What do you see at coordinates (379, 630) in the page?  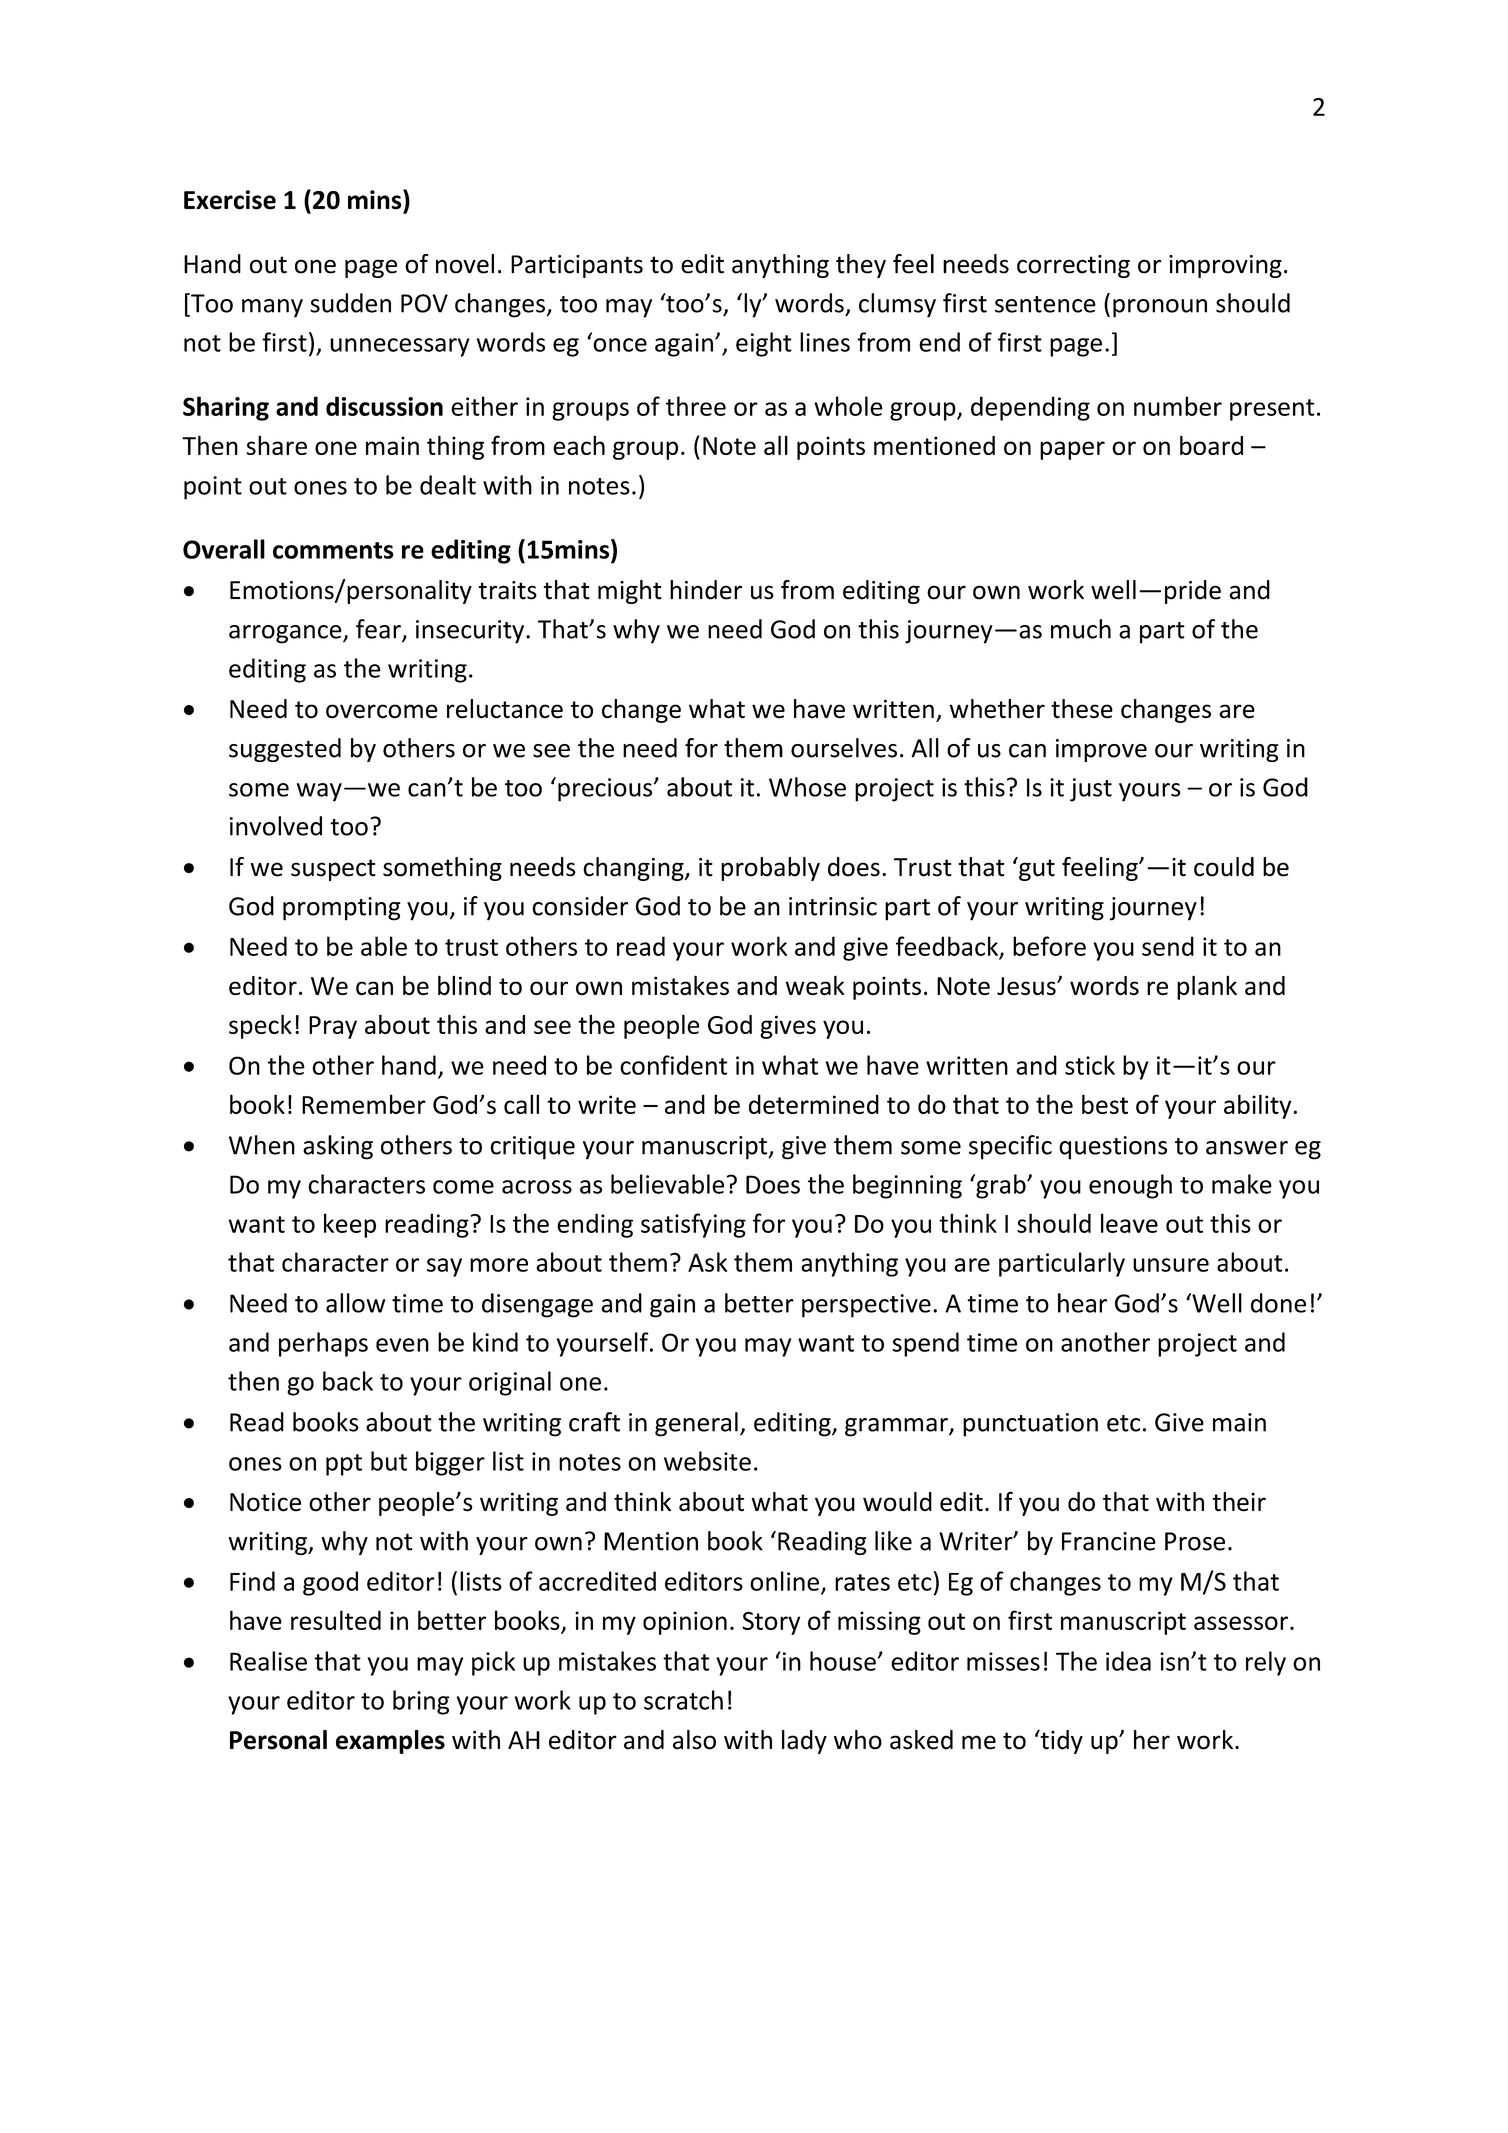 I see `fear` at bounding box center [379, 630].
